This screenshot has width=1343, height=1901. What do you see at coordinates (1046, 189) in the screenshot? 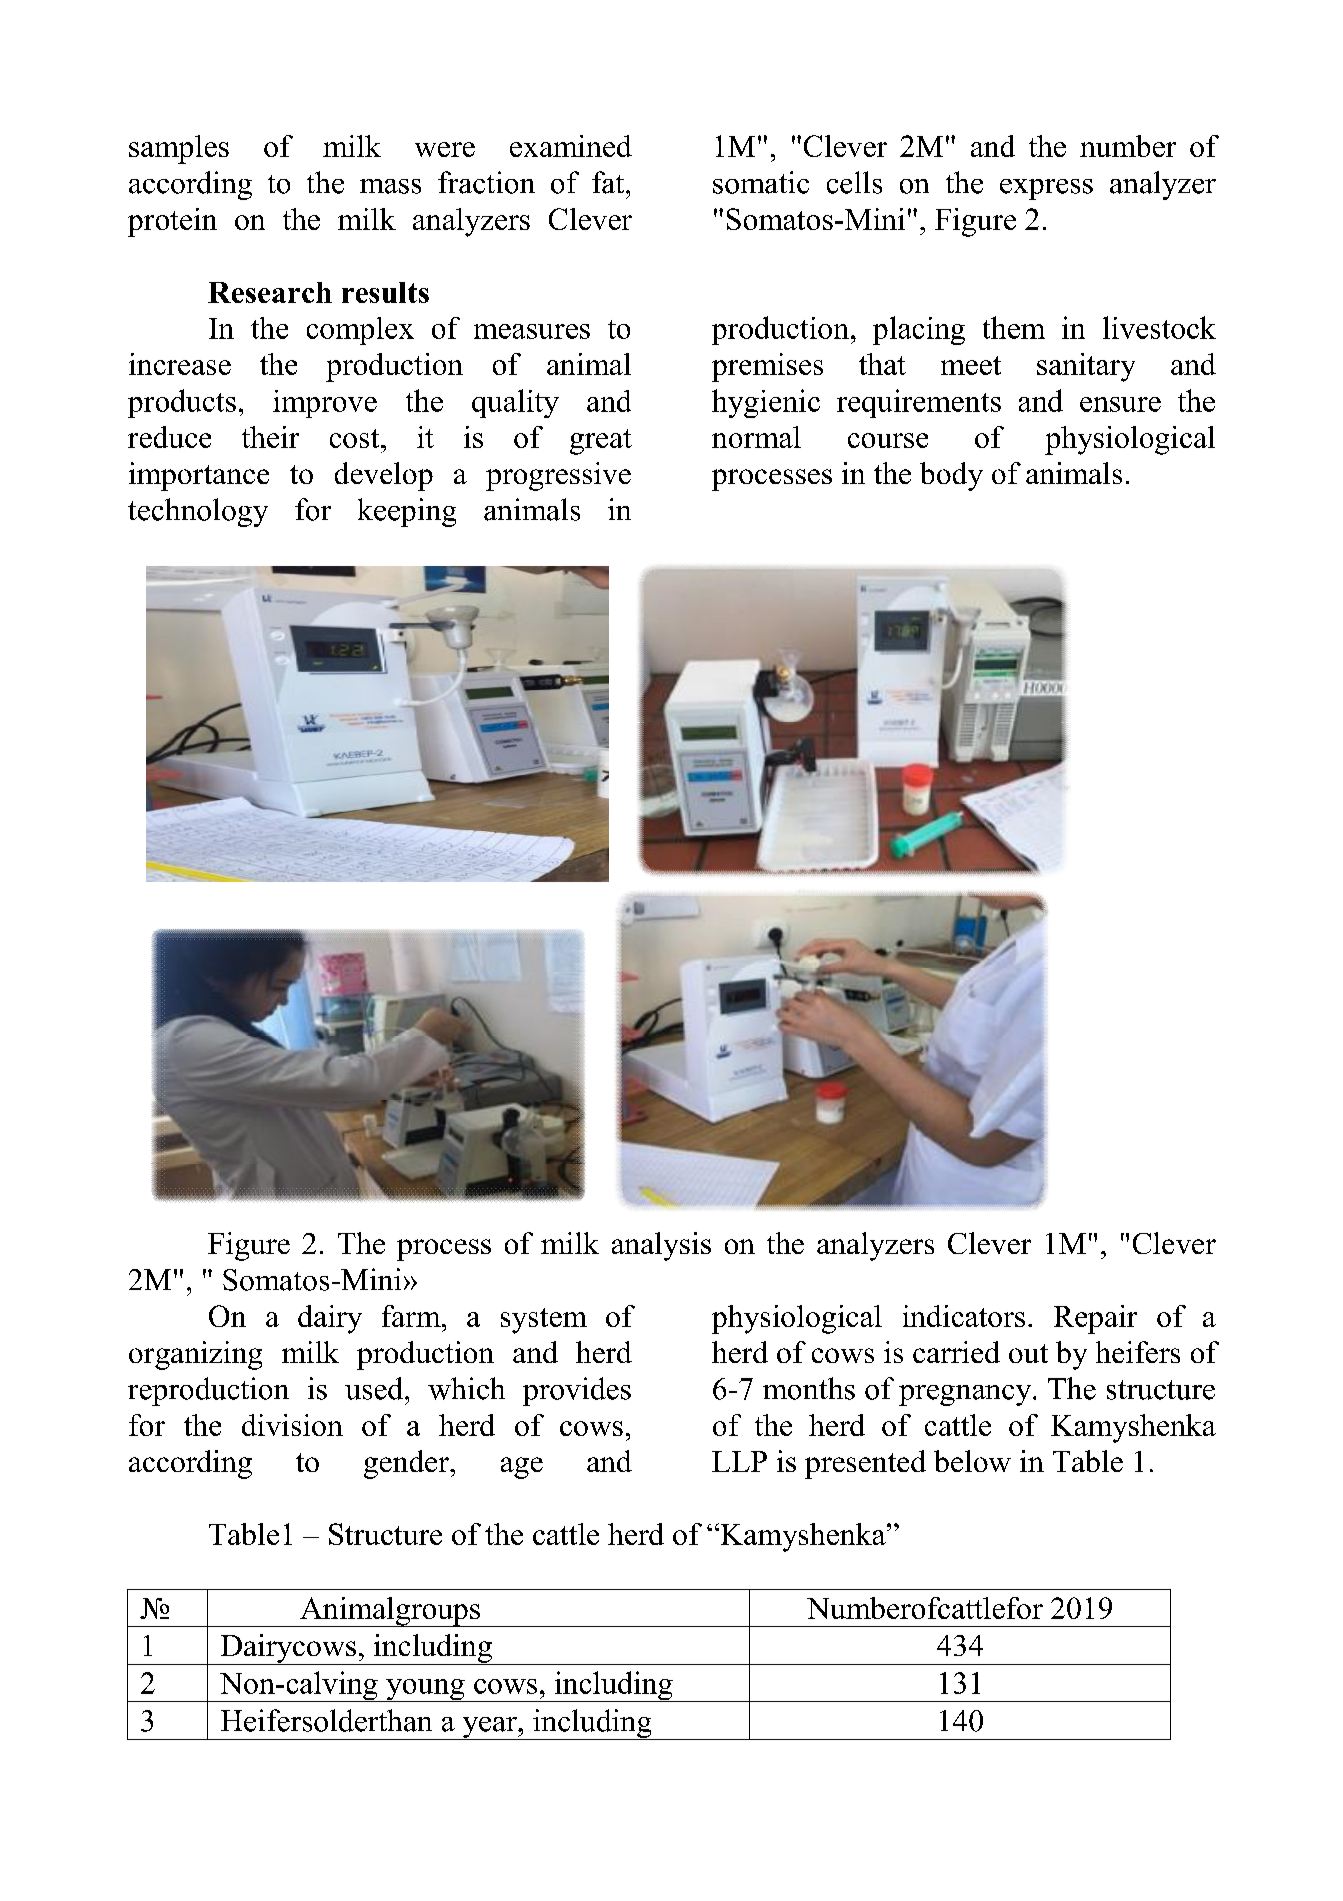
I see `express` at bounding box center [1046, 189].
